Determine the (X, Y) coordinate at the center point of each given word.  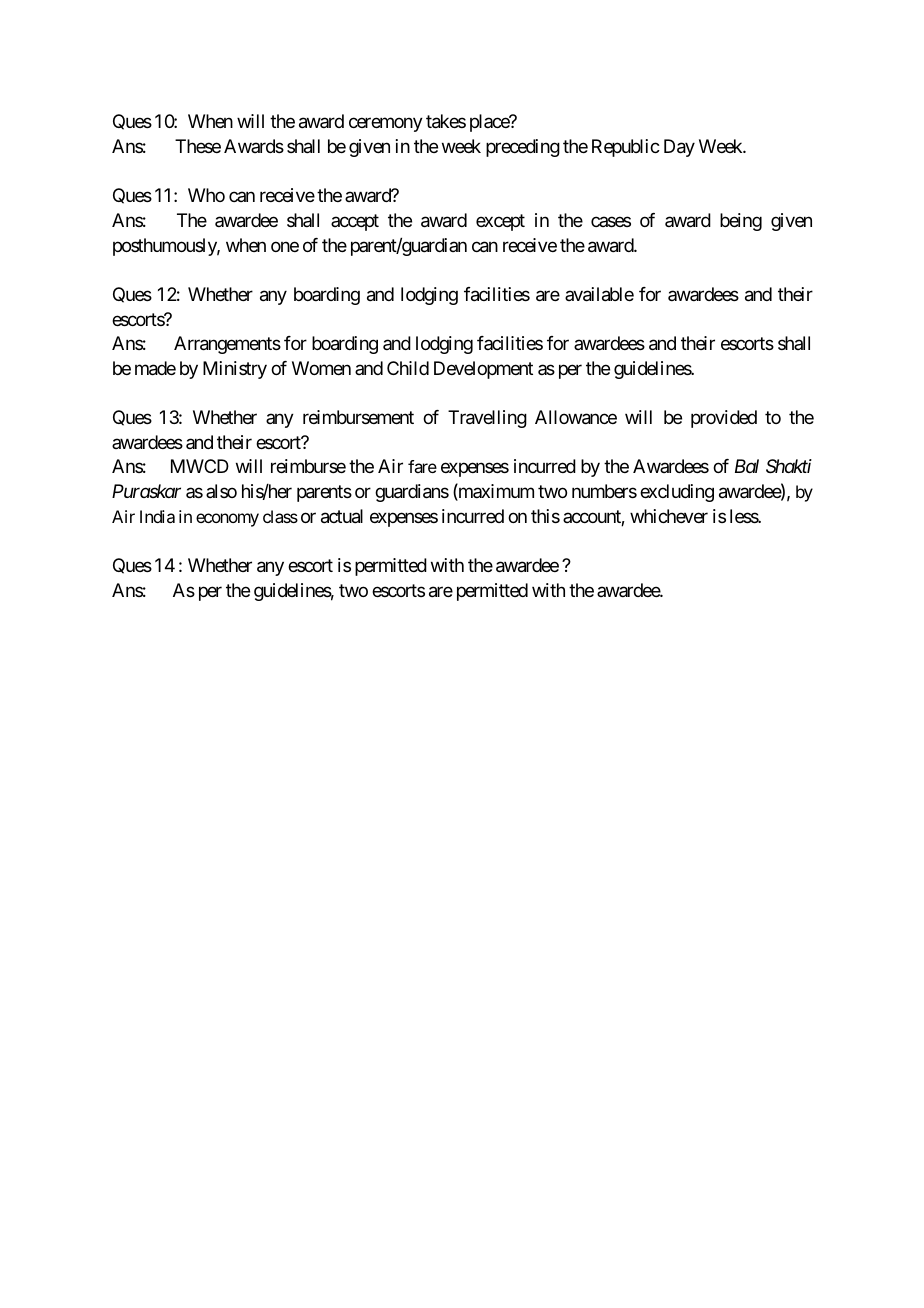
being (741, 222)
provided (724, 419)
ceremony (386, 125)
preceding (523, 148)
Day (679, 148)
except (500, 222)
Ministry (235, 370)
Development (483, 370)
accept (355, 222)
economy (227, 520)
